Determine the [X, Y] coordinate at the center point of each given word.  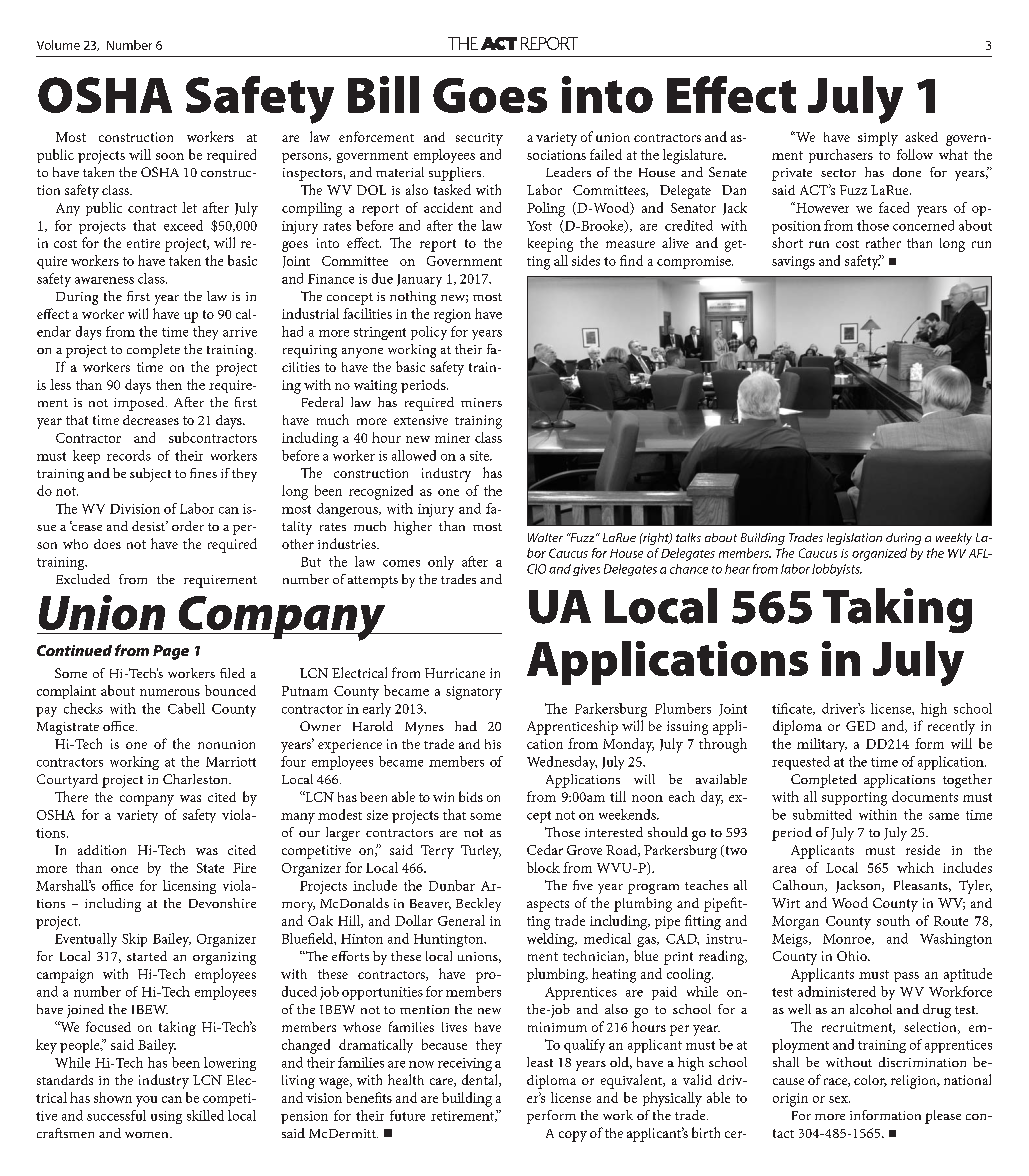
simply [878, 139]
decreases [151, 420]
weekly [954, 539]
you [146, 1101]
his [493, 744]
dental [481, 1080]
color [870, 1081]
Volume [58, 45]
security [479, 139]
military [822, 745]
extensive [421, 420]
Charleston [196, 779]
